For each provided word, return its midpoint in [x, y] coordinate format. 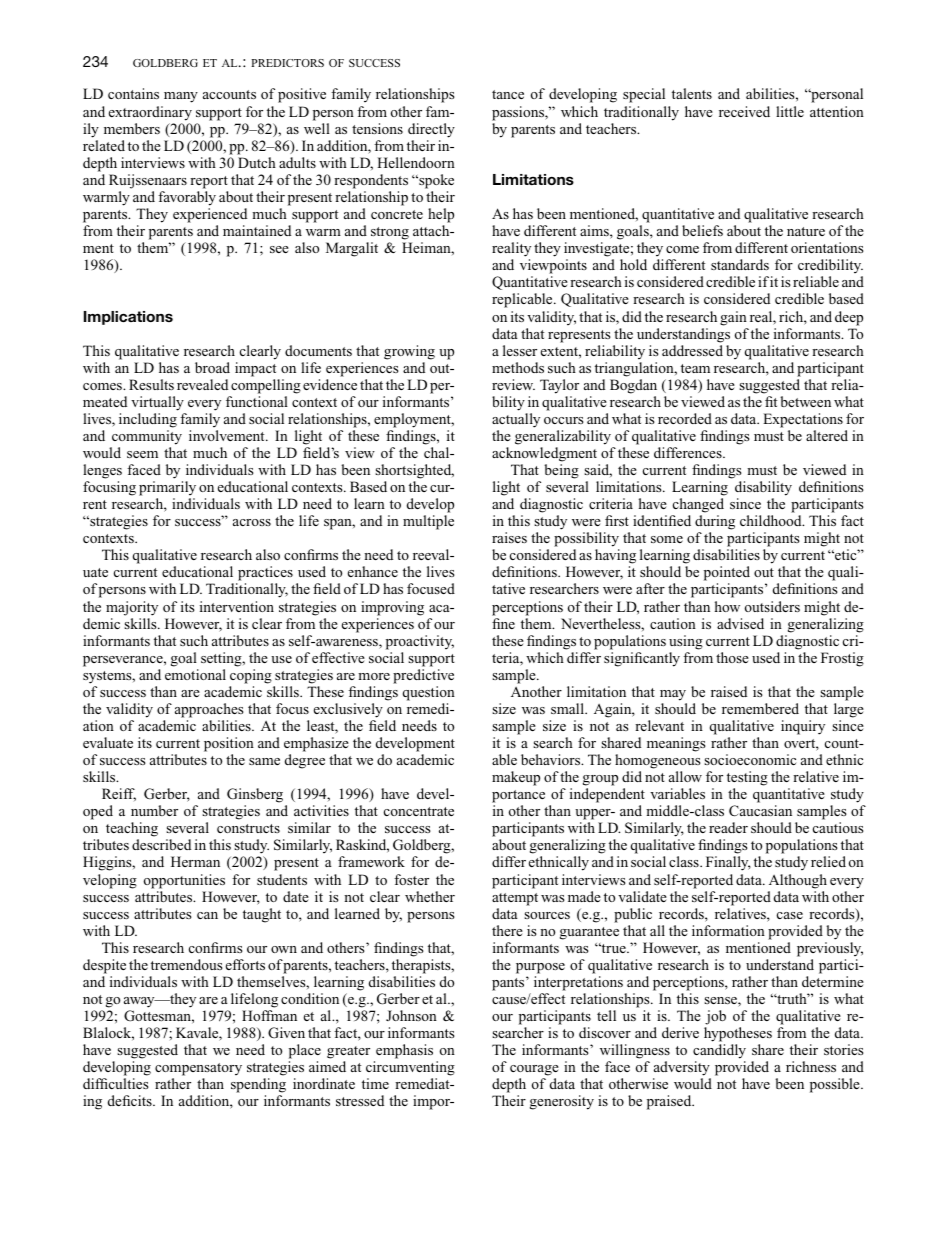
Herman [195, 861]
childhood [772, 520]
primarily [167, 488]
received [744, 111]
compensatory [198, 1069]
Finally [728, 863]
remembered [760, 708]
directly [431, 130]
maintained [257, 230]
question [429, 693]
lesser [520, 350]
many [181, 97]
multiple [428, 522]
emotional [195, 674]
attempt [515, 899]
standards [740, 264]
